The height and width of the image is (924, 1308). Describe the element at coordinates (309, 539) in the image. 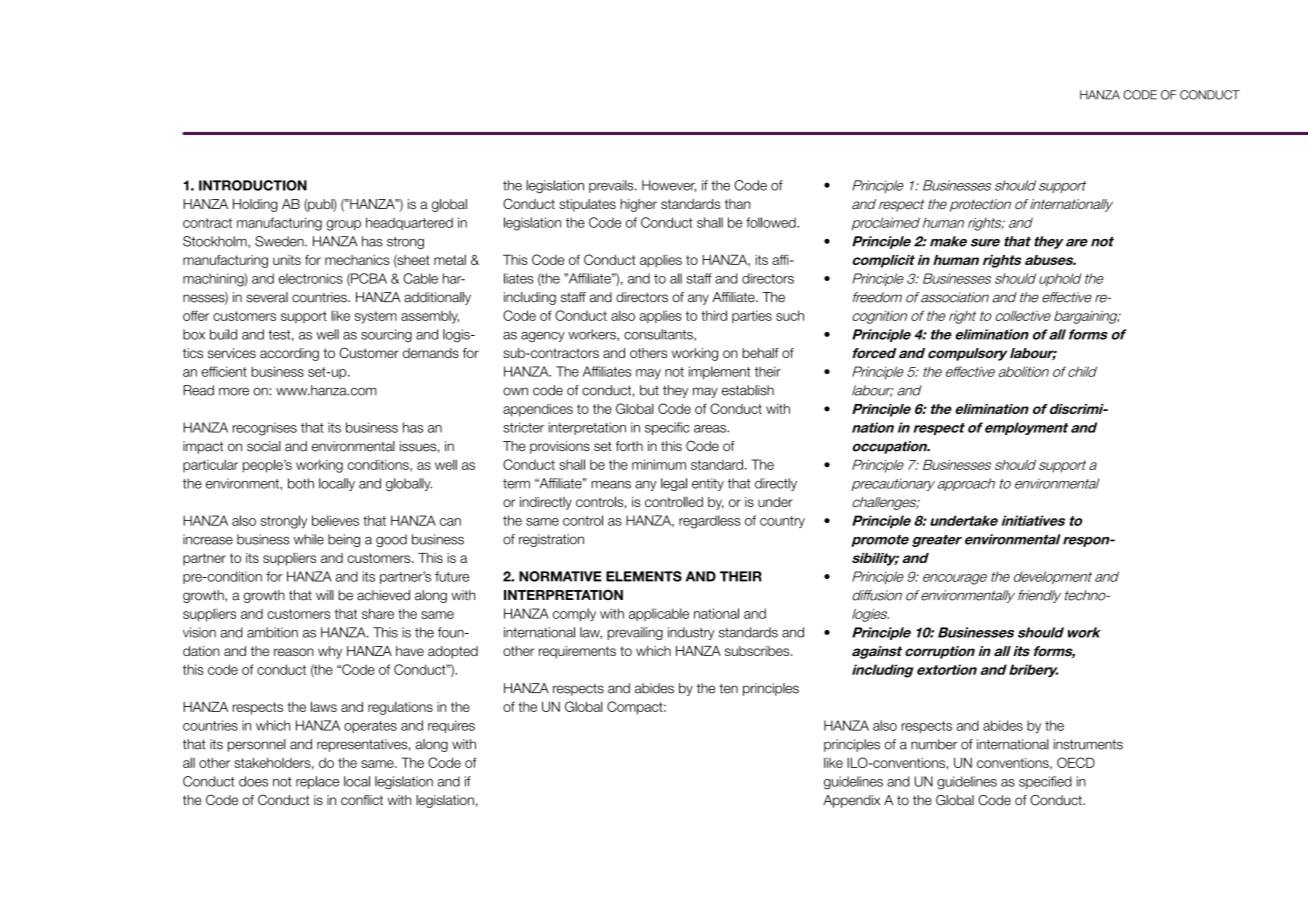

I see `while` at that location.
